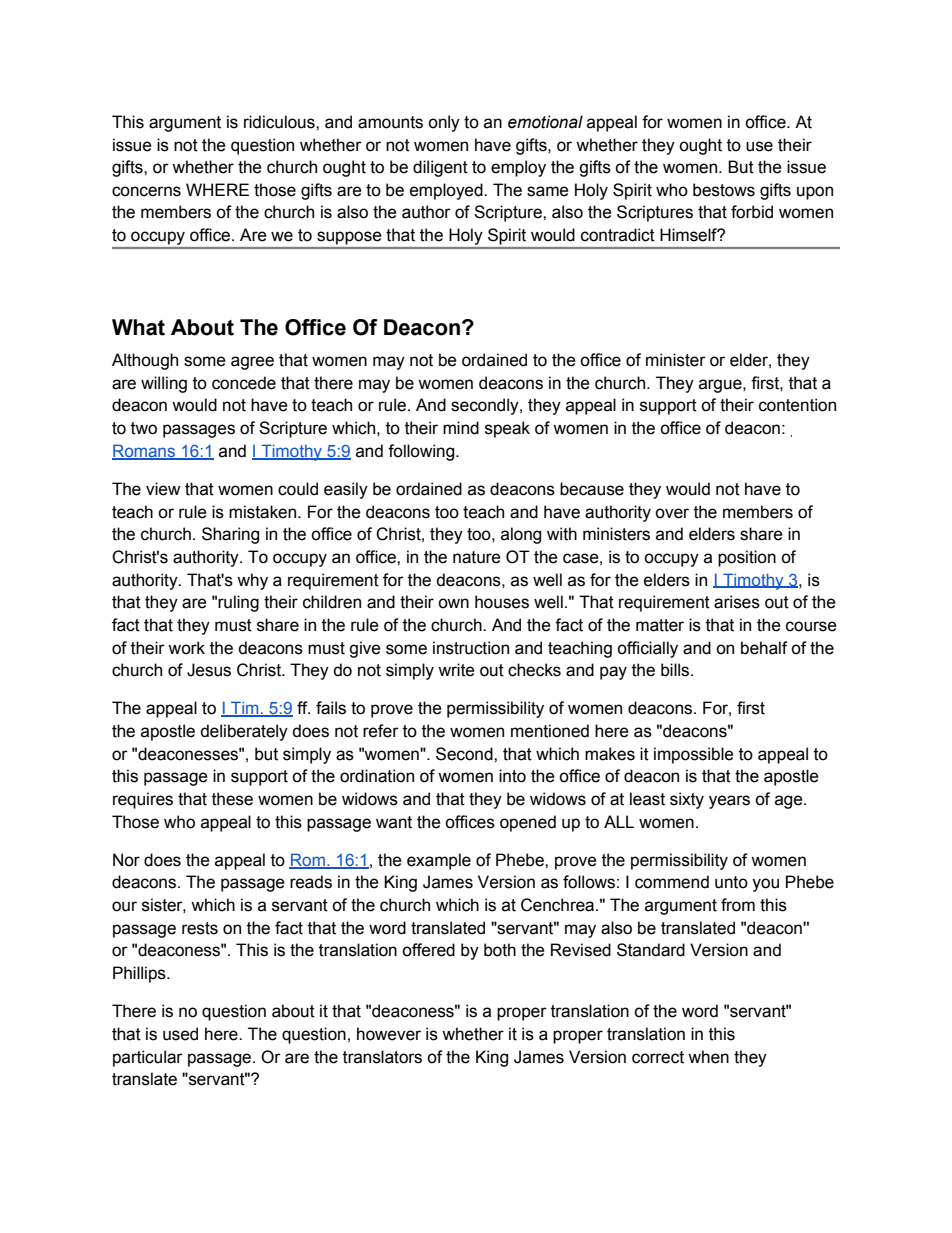  Describe the element at coordinates (694, 755) in the screenshot. I see `impossible` at that location.
